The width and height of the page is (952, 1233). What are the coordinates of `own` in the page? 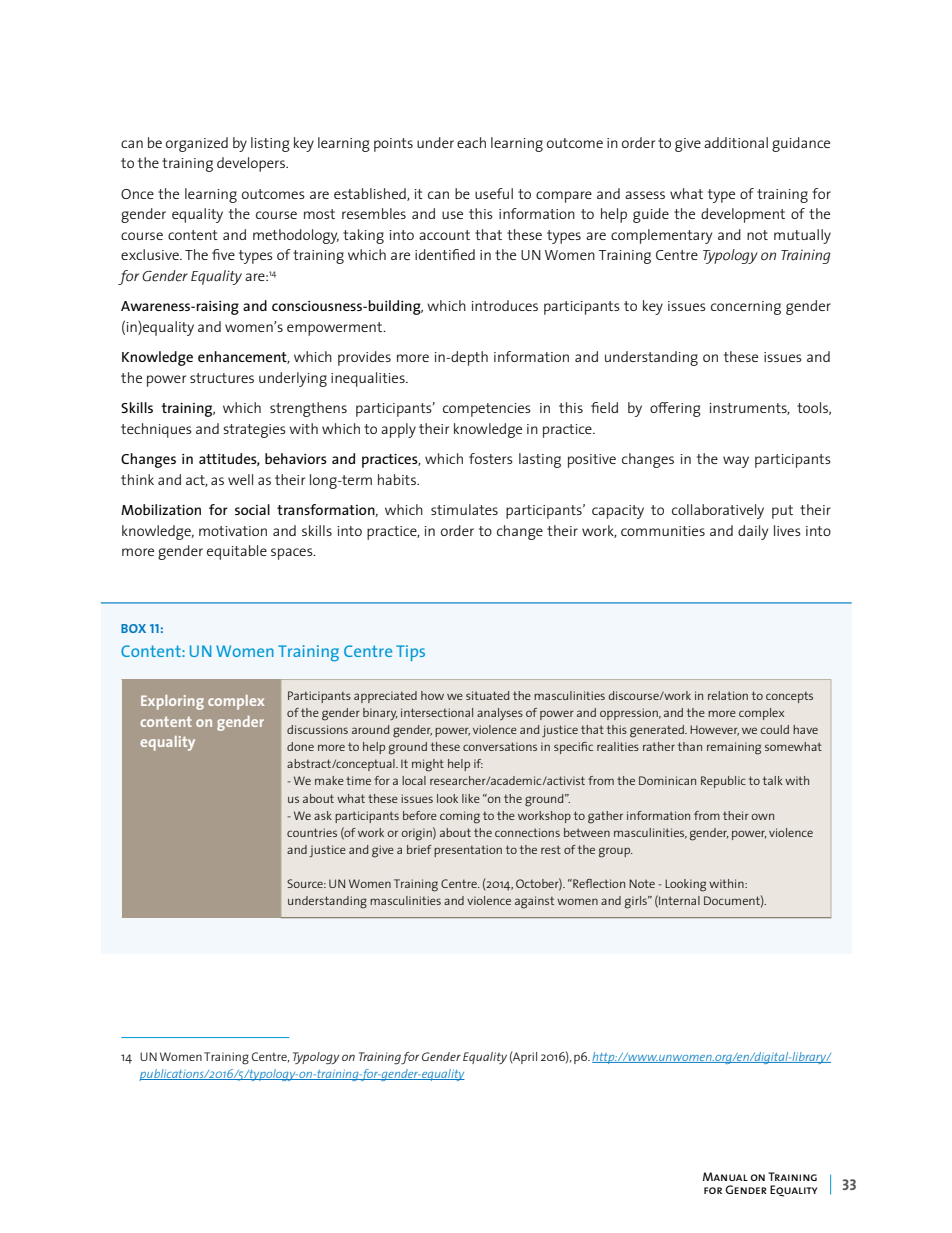 It's located at (763, 816).
